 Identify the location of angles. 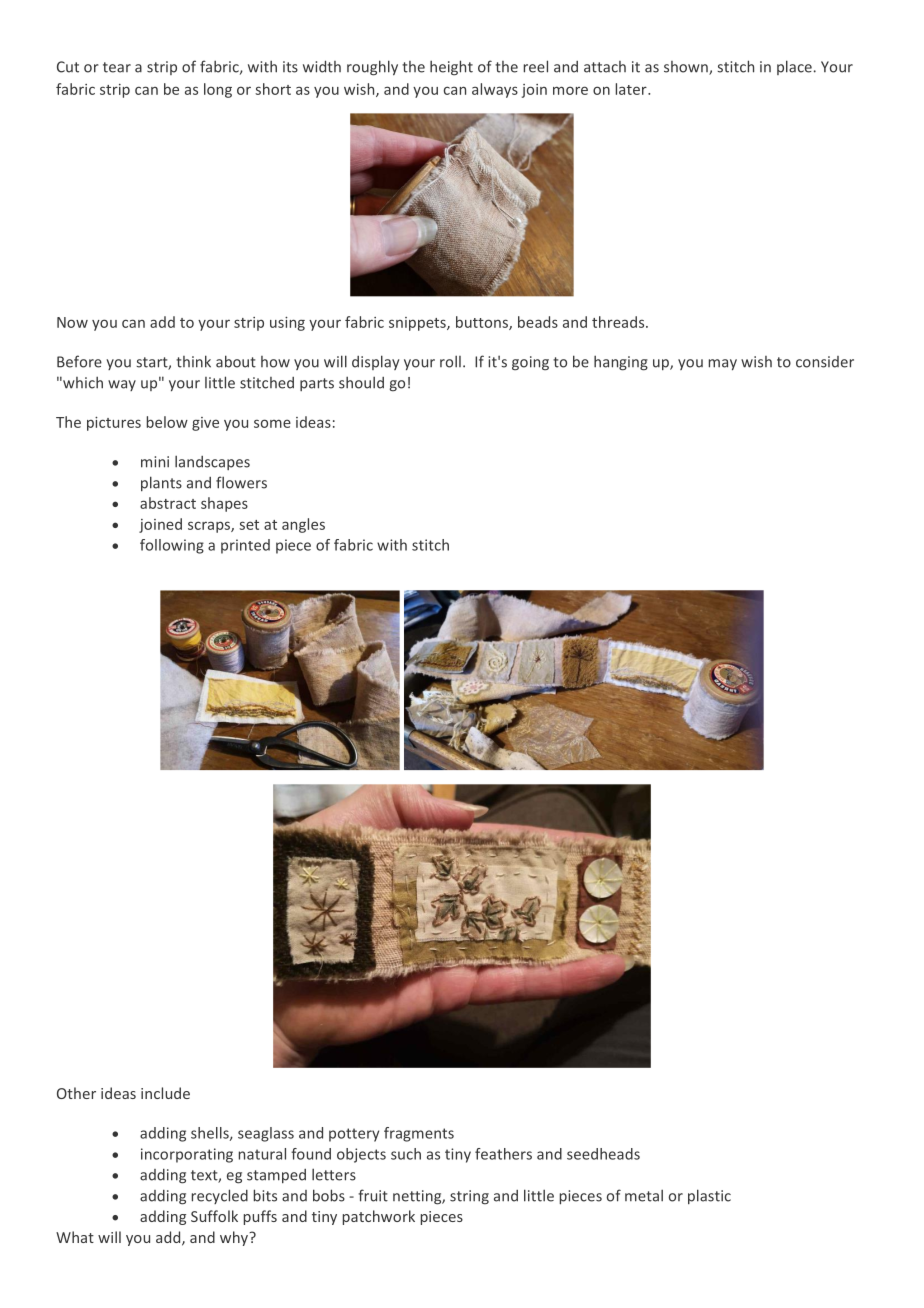
(303, 525).
